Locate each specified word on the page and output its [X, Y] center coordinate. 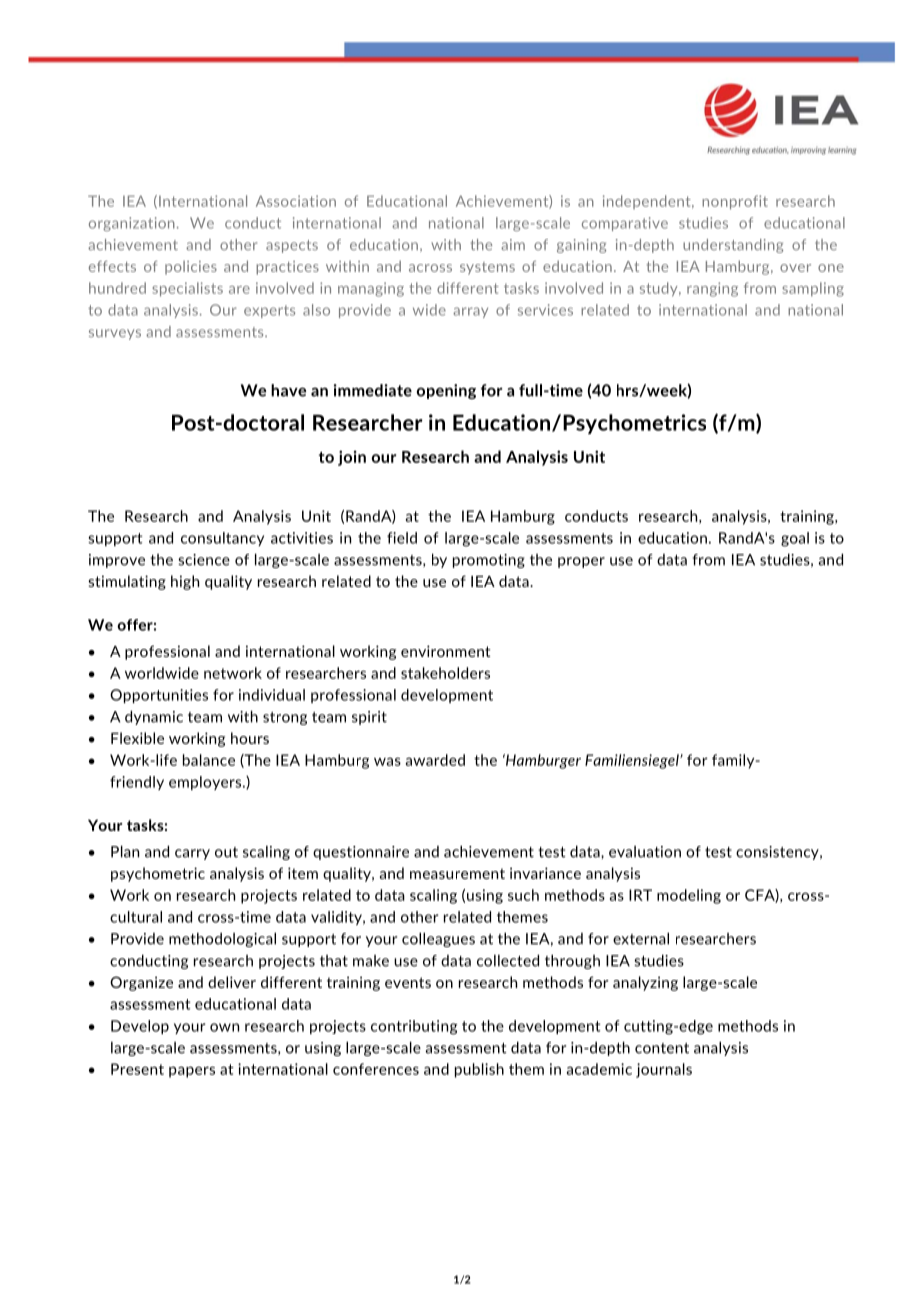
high [185, 582]
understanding [733, 246]
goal [795, 539]
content [662, 1048]
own [224, 1027]
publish [479, 1070]
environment [445, 651]
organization [132, 224]
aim [513, 244]
